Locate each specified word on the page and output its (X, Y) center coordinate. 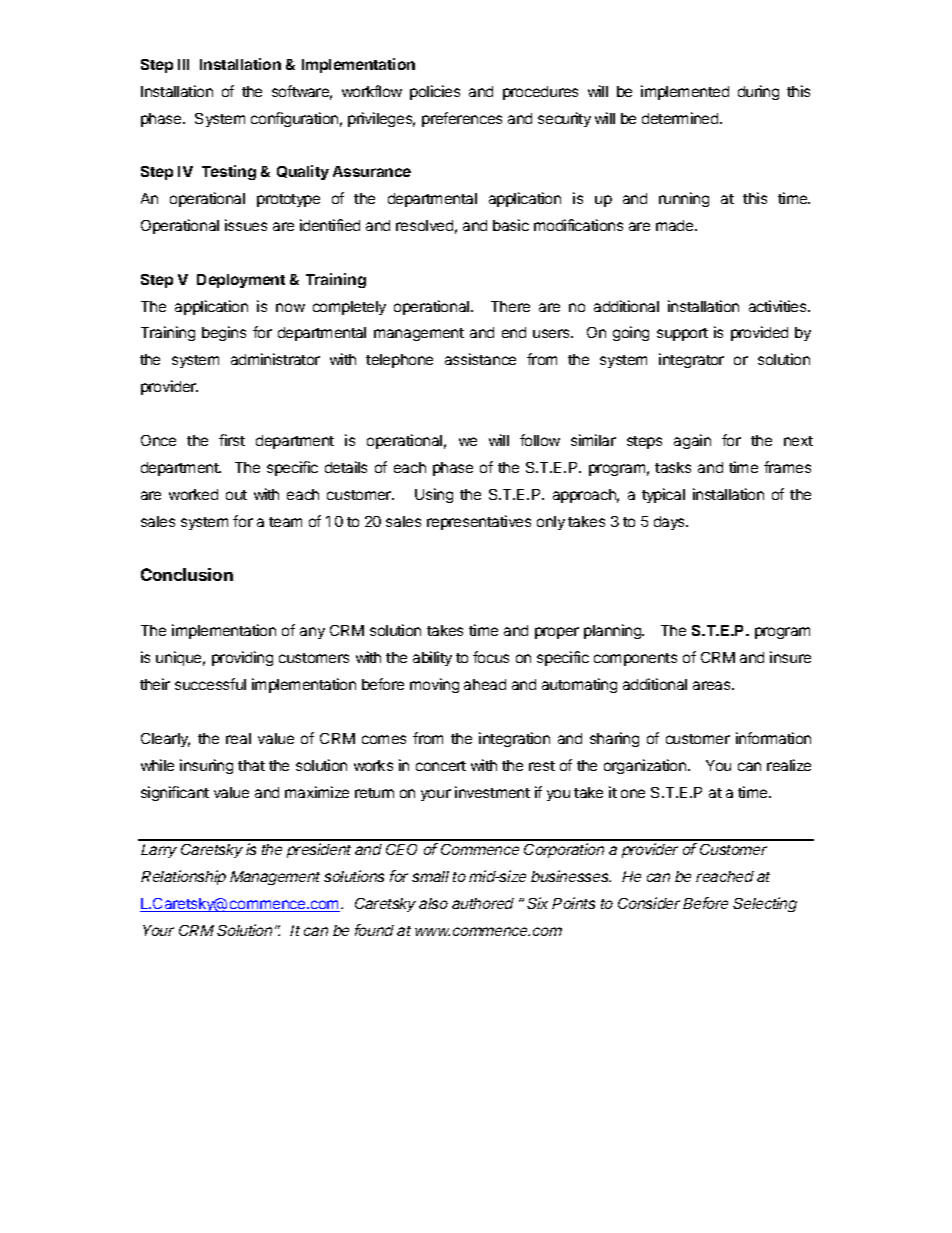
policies (435, 92)
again (692, 441)
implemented (685, 92)
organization (646, 766)
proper (557, 633)
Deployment (241, 281)
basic (511, 225)
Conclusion (187, 574)
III (183, 64)
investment (492, 792)
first (232, 440)
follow (540, 440)
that (251, 765)
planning (613, 631)
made (676, 225)
